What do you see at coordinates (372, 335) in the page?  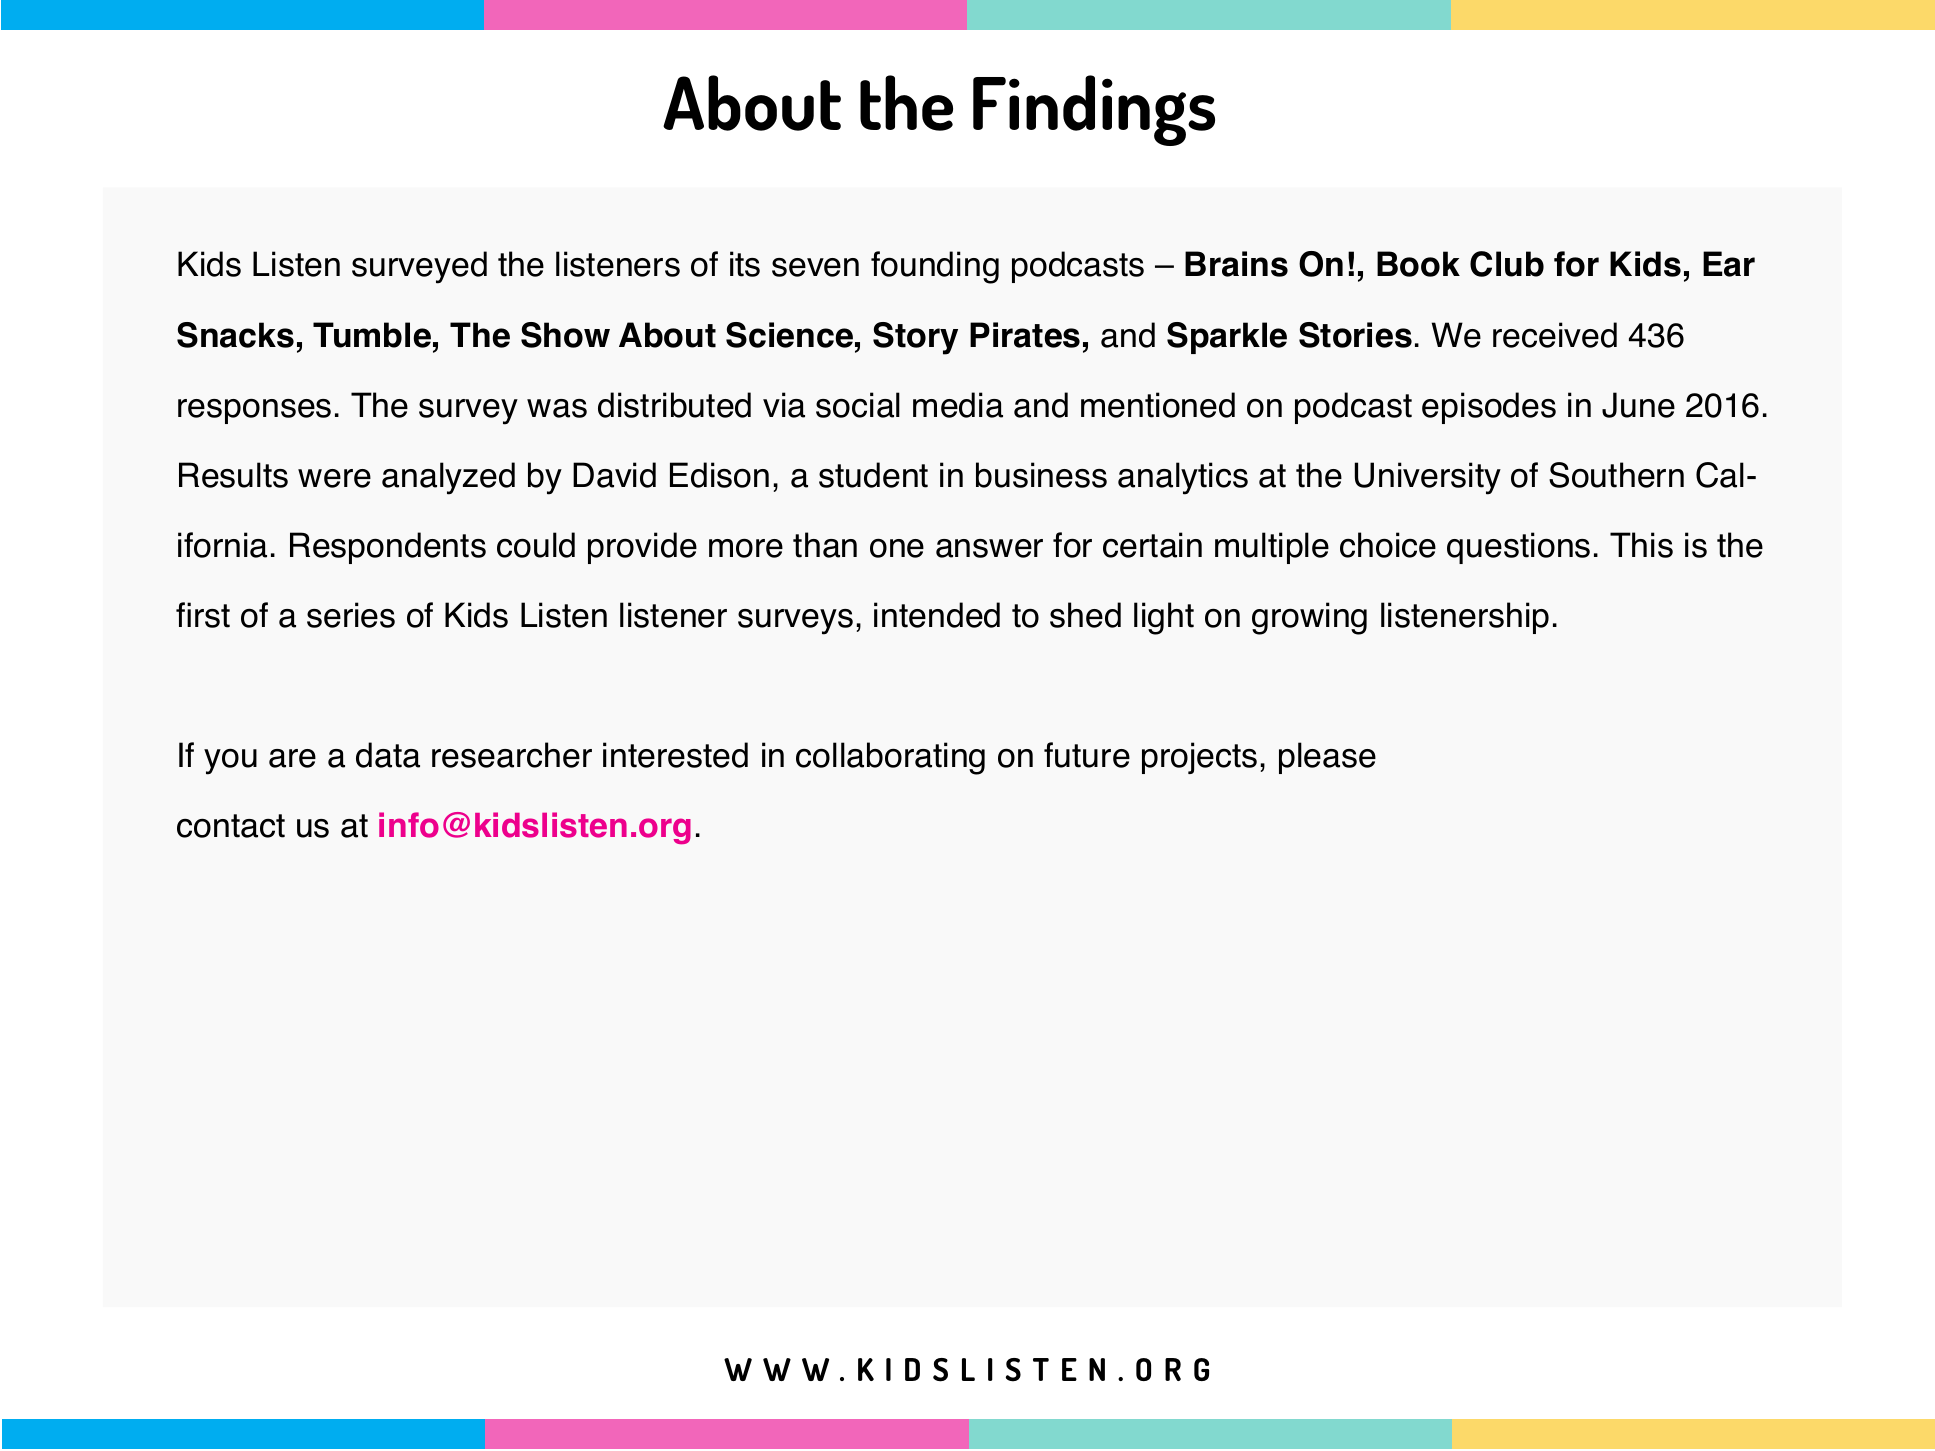 I see `Tumble` at bounding box center [372, 335].
